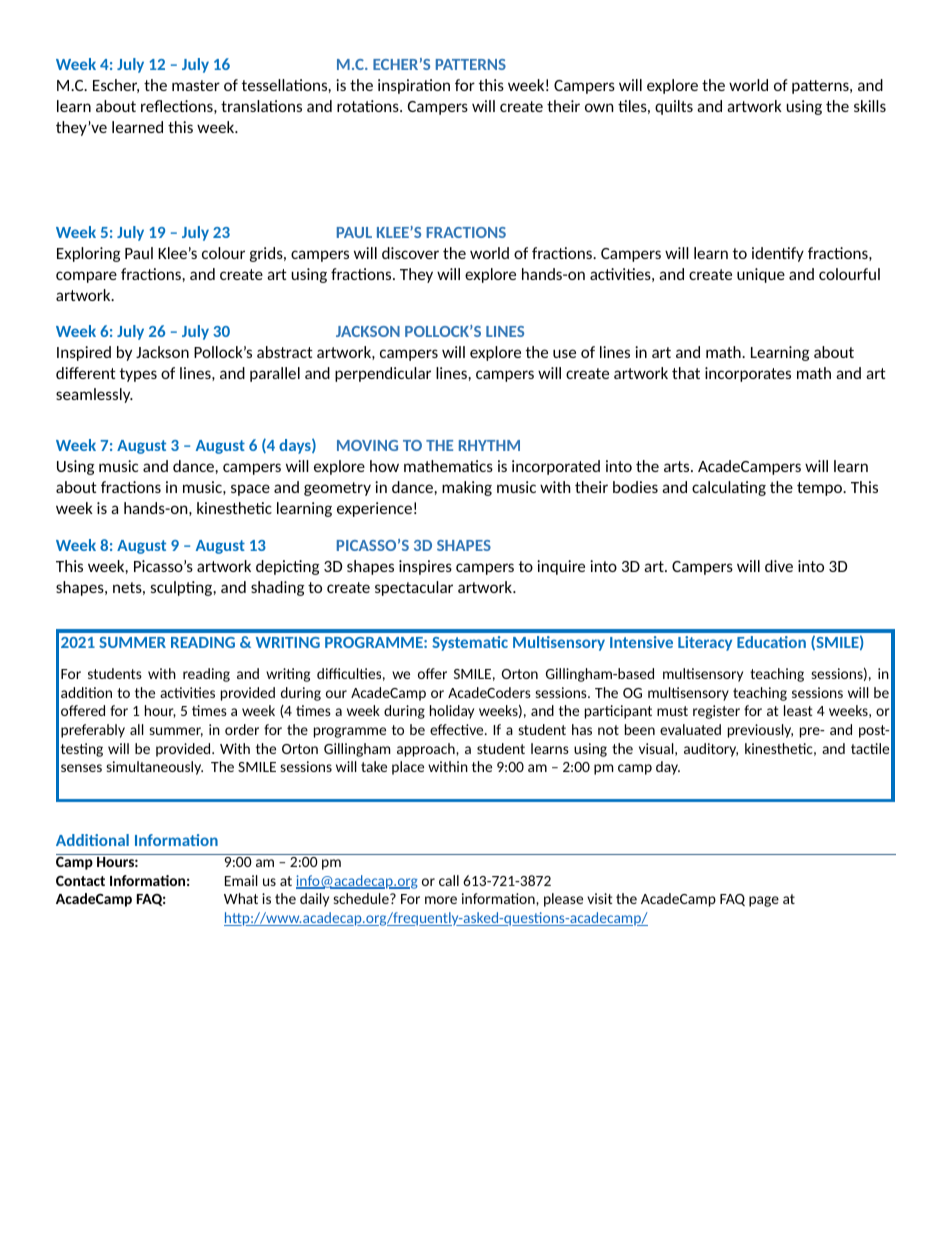  Describe the element at coordinates (414, 588) in the screenshot. I see `spectacular` at that location.
